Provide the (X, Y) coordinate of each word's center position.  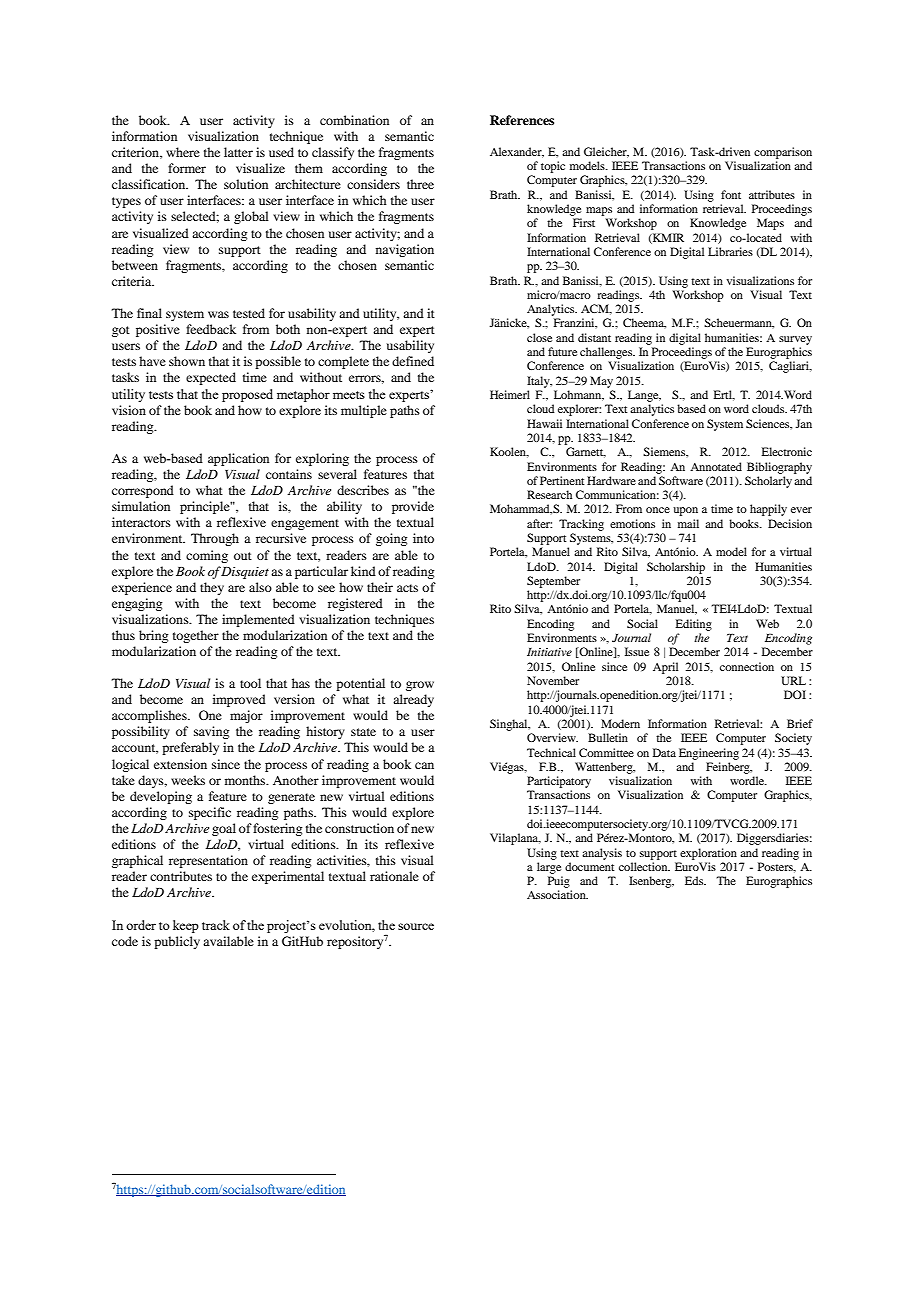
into (423, 538)
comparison (783, 153)
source (416, 926)
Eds (695, 880)
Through (215, 539)
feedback (211, 329)
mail (688, 523)
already (413, 700)
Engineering (709, 754)
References (522, 120)
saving (211, 732)
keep (186, 926)
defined (413, 361)
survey (795, 340)
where (183, 152)
